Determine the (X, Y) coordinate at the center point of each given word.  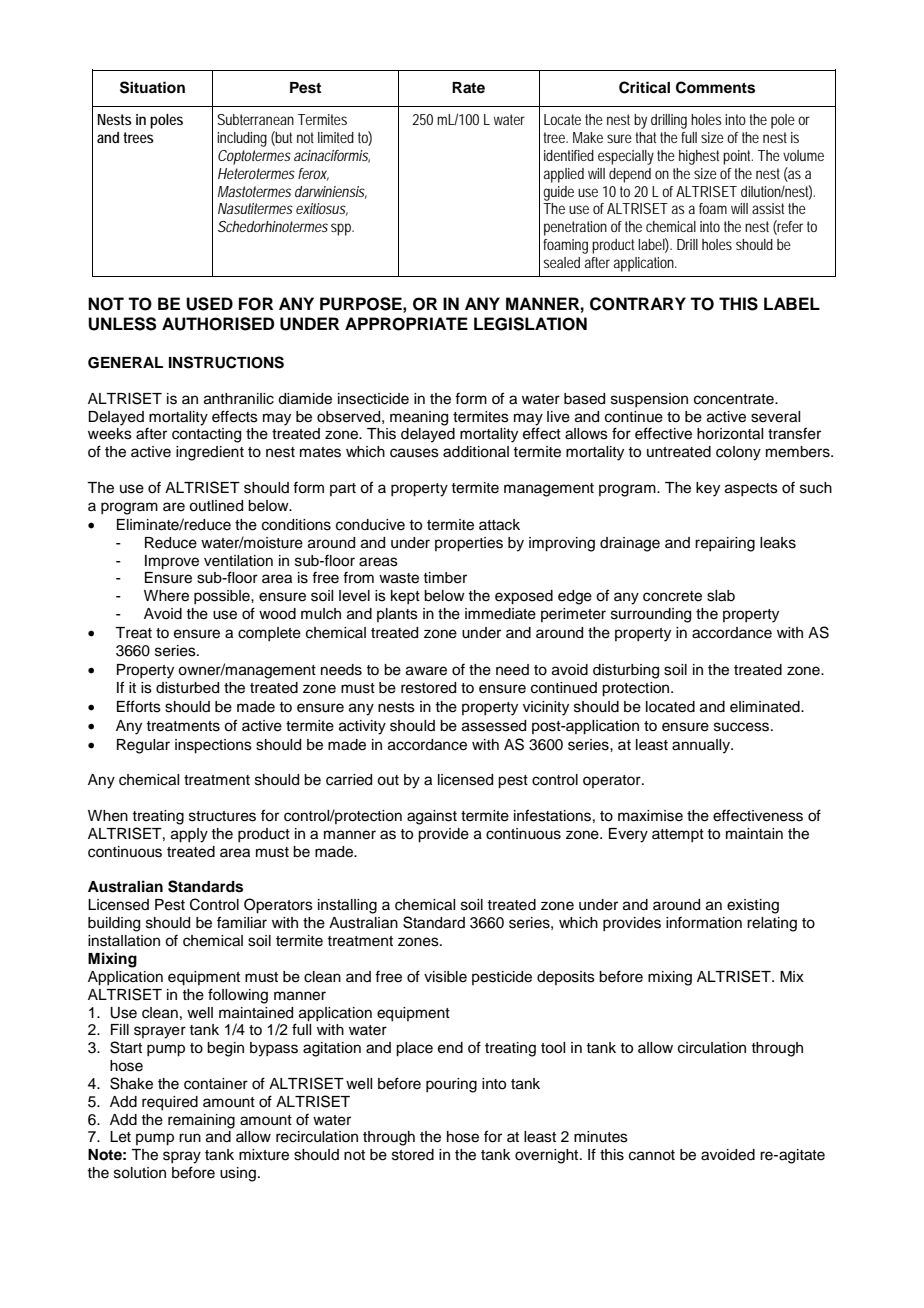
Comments (715, 87)
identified (569, 155)
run (190, 1137)
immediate (500, 614)
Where (166, 596)
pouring (451, 1085)
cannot (652, 1155)
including (242, 139)
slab (721, 596)
